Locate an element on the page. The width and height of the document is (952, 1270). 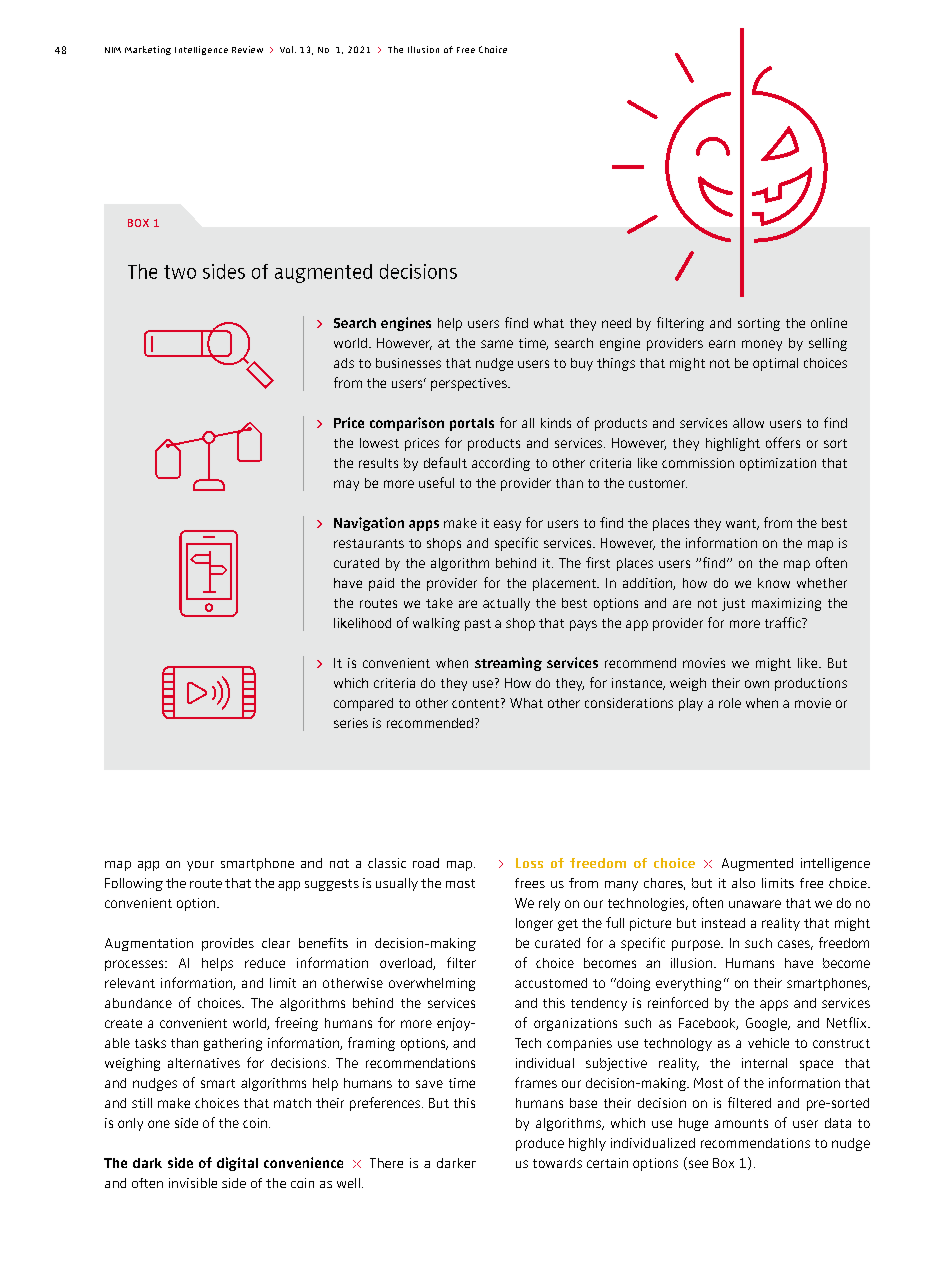
Vol is located at coordinates (286, 49).
